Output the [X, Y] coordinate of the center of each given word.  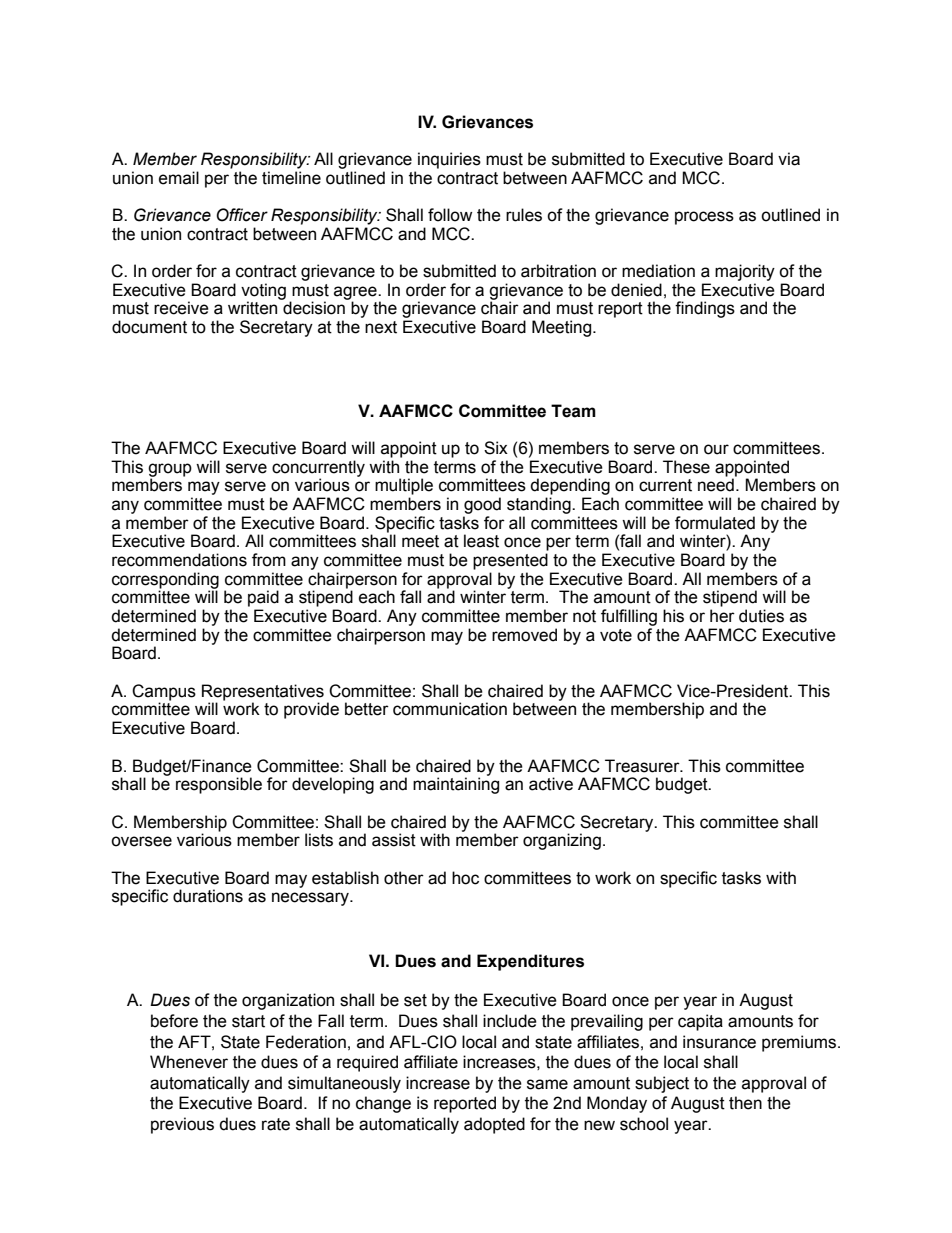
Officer [242, 215]
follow [450, 215]
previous [182, 1125]
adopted [494, 1125]
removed [524, 635]
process [704, 218]
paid [263, 598]
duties [761, 616]
